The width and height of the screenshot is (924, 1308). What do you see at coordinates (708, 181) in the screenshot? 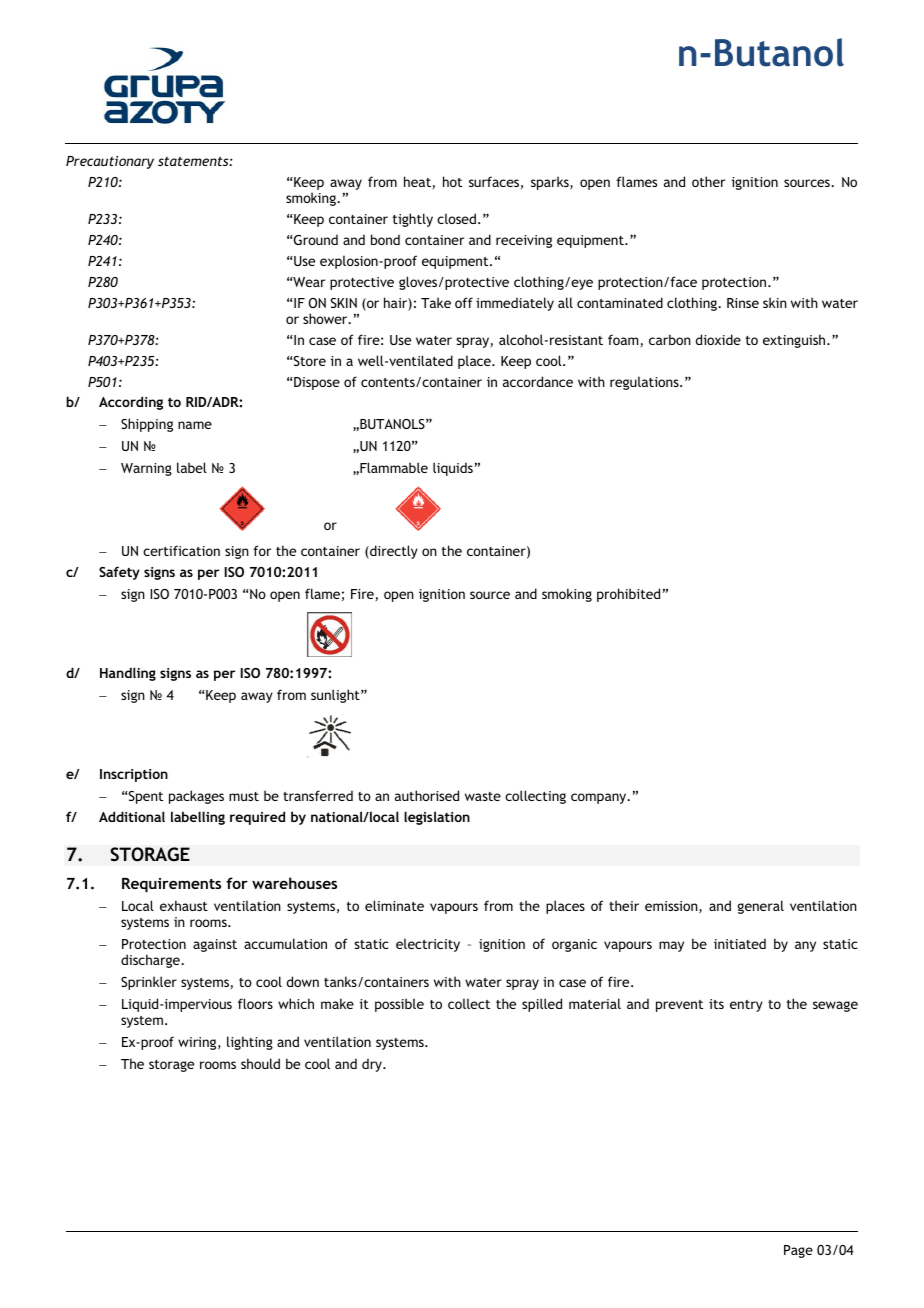
I see `other` at bounding box center [708, 181].
